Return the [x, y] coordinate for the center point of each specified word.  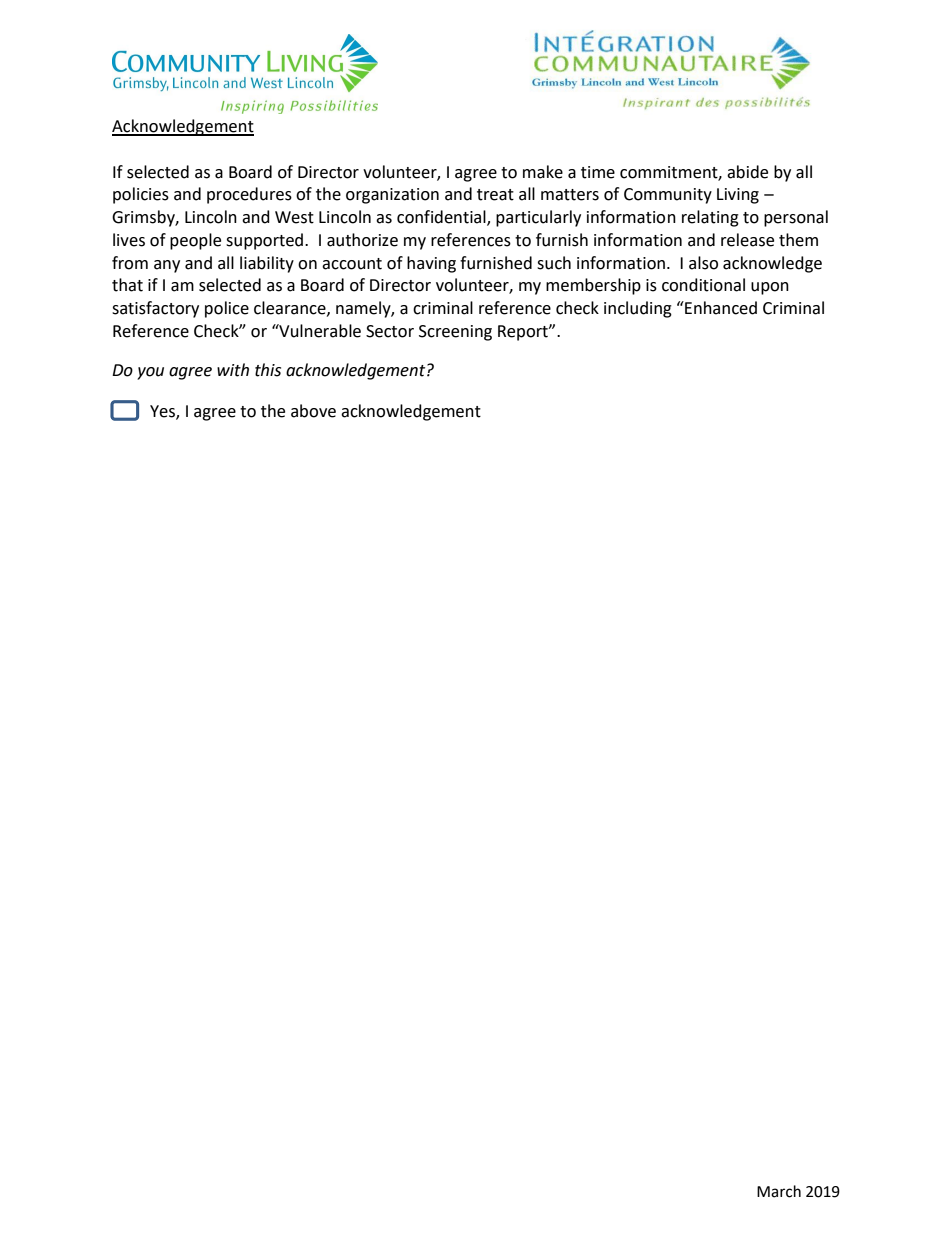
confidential [442, 218]
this [268, 370]
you [150, 373]
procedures [249, 195]
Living [738, 196]
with [233, 370]
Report [524, 333]
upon [770, 288]
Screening [455, 333]
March [779, 1191]
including [638, 309]
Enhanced [720, 308]
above [313, 411]
